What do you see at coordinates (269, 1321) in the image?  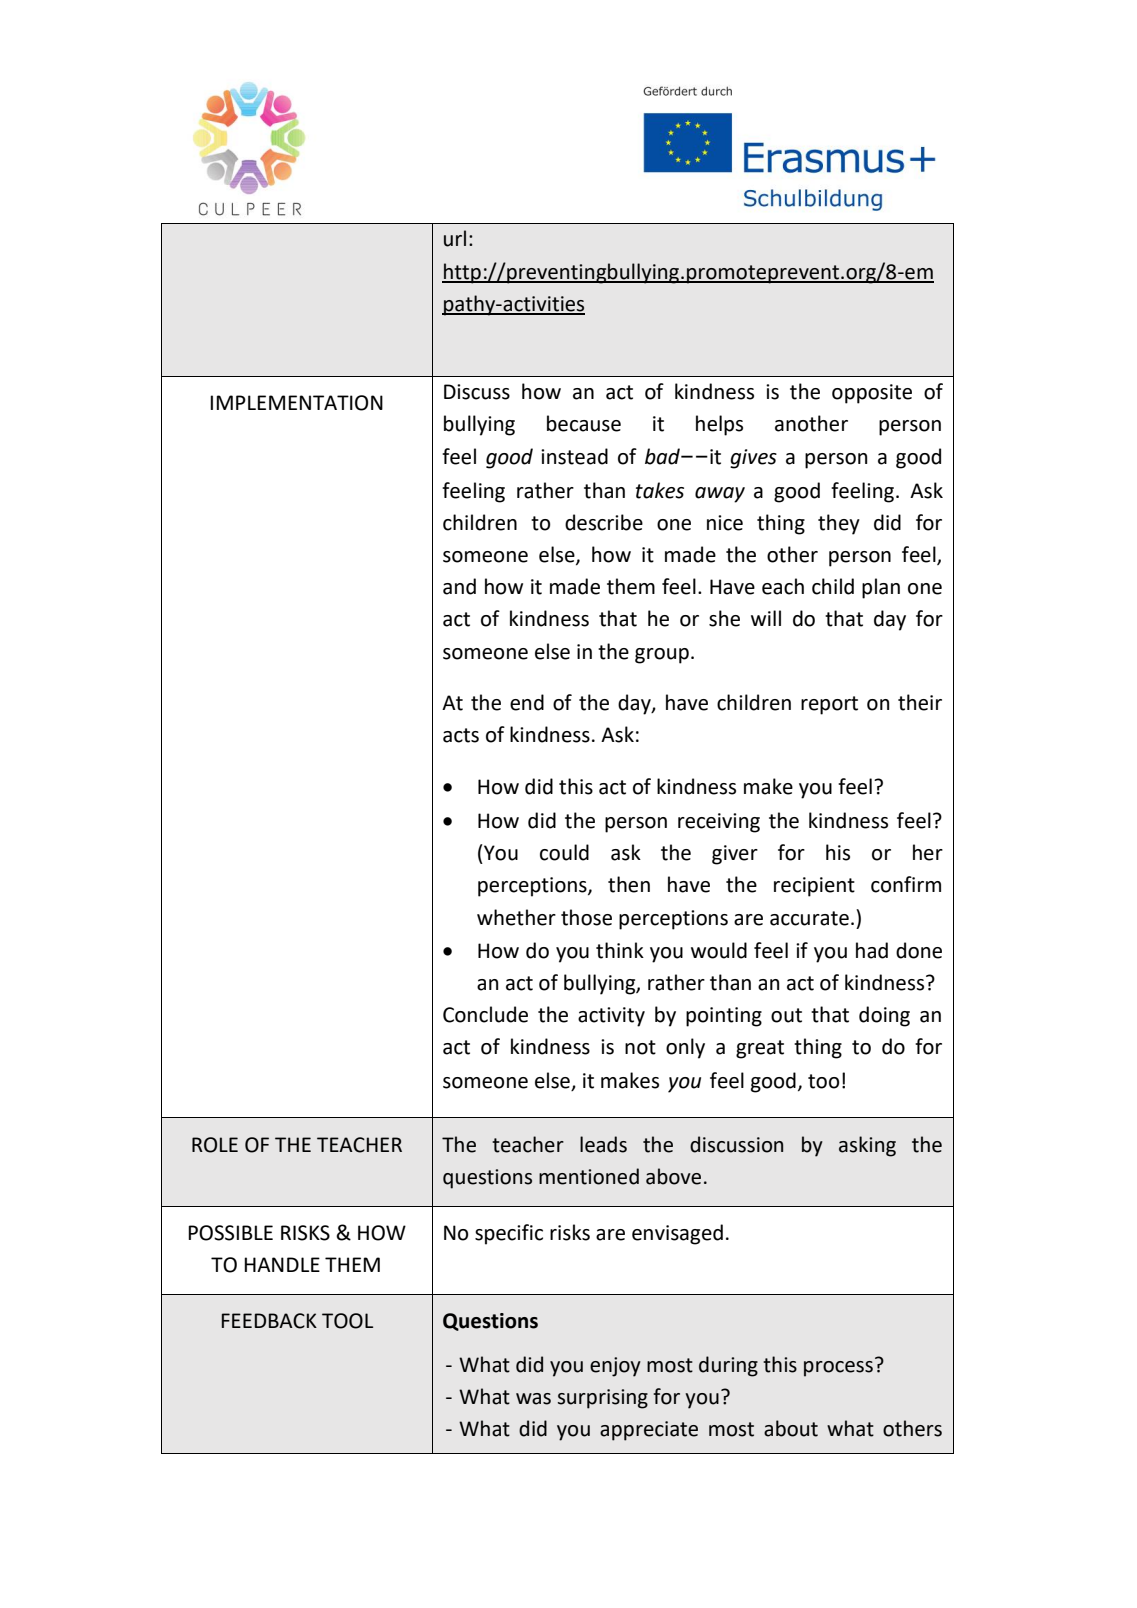 I see `FEEDBACK` at bounding box center [269, 1321].
